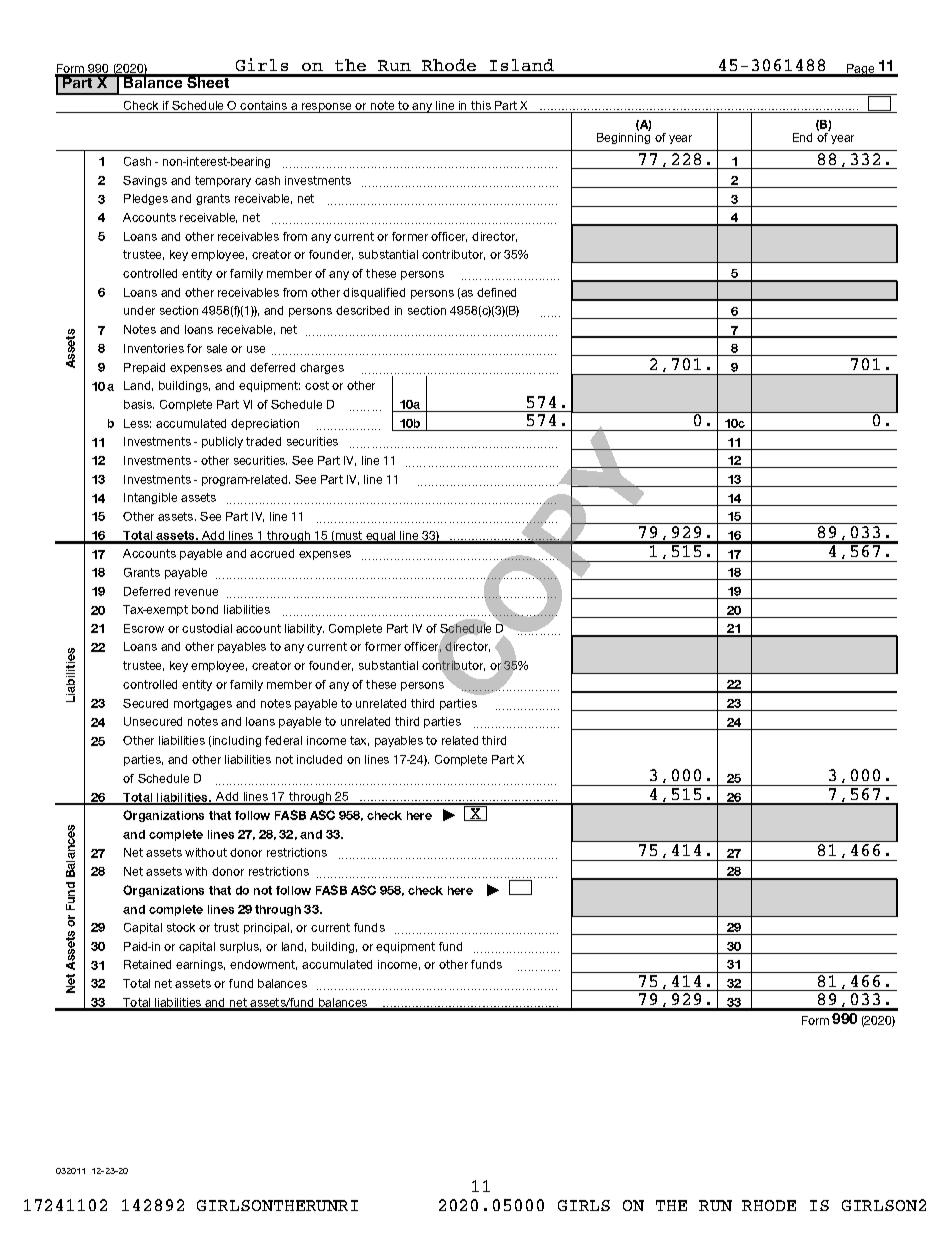  I want to click on temporary, so click(223, 181).
